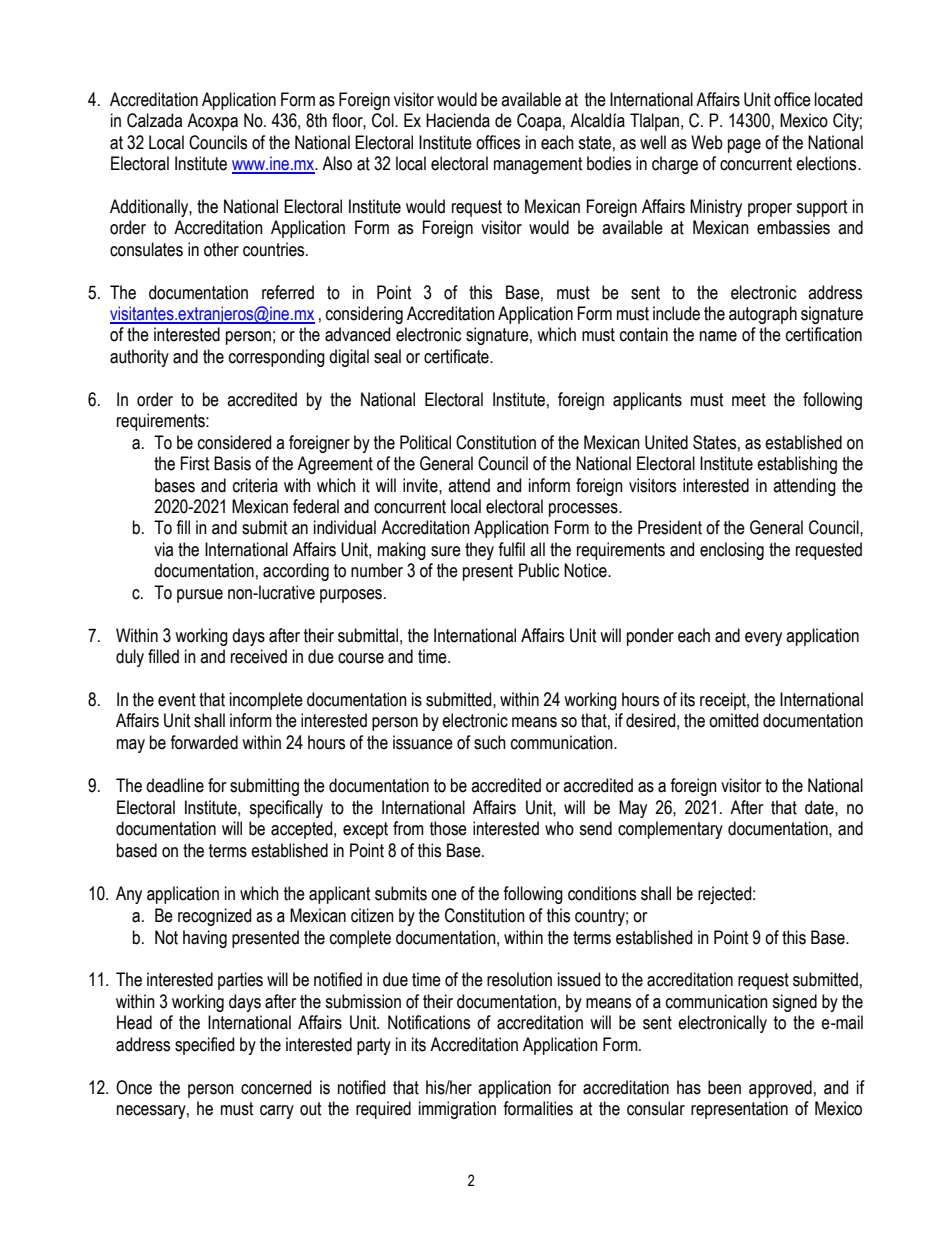  What do you see at coordinates (204, 1046) in the screenshot?
I see `specified` at bounding box center [204, 1046].
